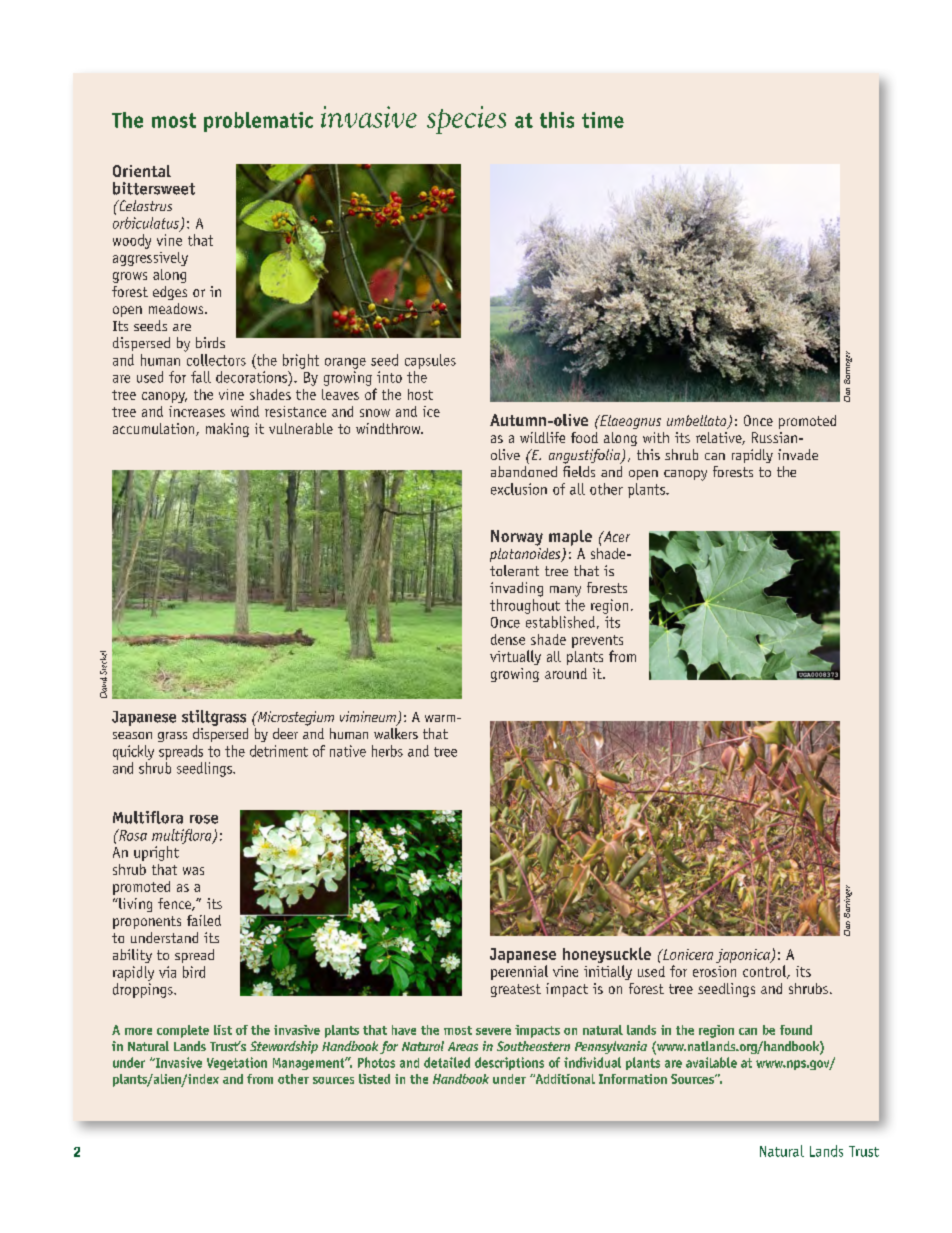  Describe the element at coordinates (603, 120) in the screenshot. I see `time` at that location.
